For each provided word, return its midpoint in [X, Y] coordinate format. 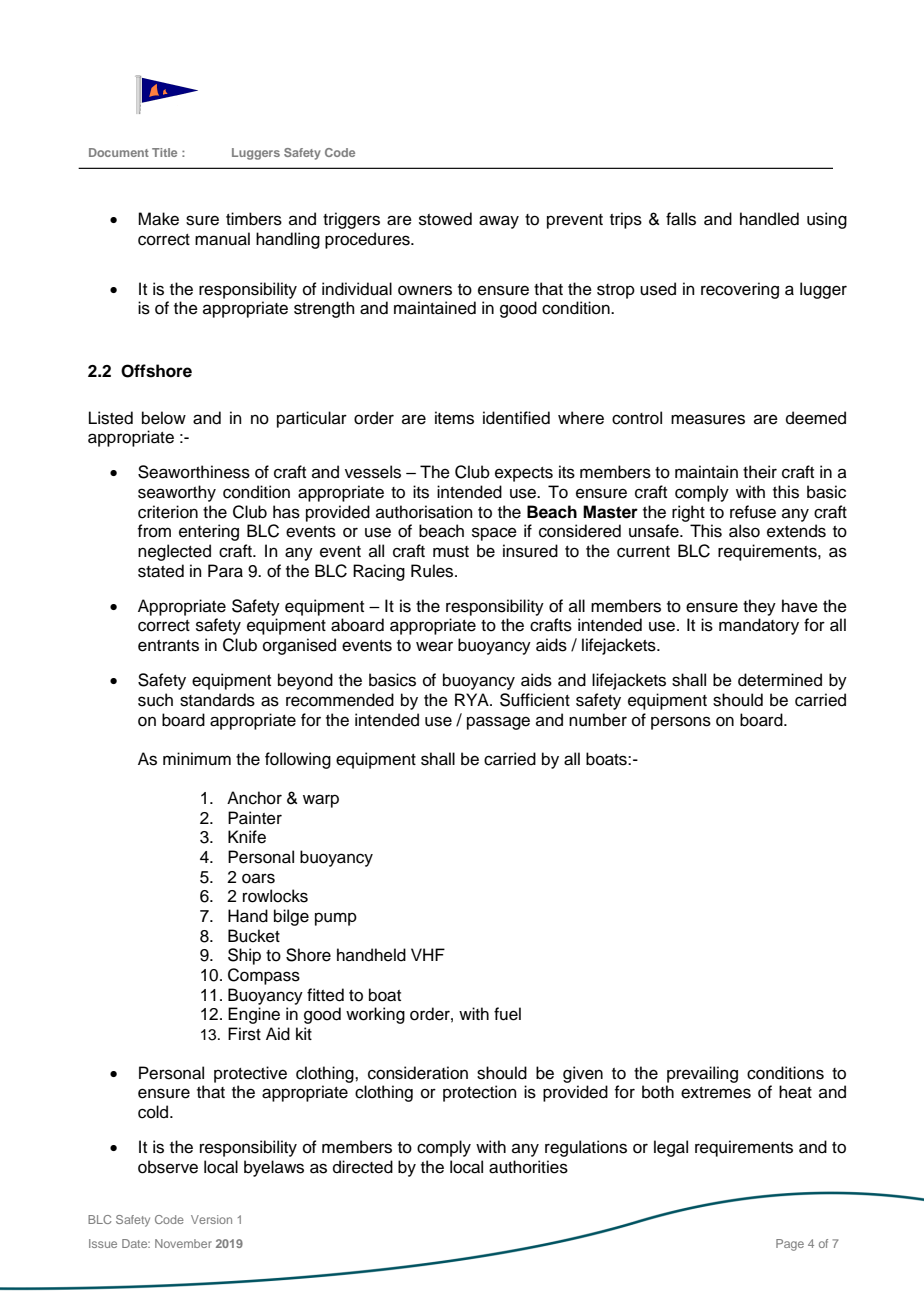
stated [161, 571]
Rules [433, 571]
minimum [197, 759]
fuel [507, 1014]
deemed [816, 418]
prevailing [702, 1074]
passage [498, 723]
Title [164, 152]
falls [681, 219]
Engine [254, 1015]
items [454, 418]
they [759, 607]
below [164, 418]
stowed [445, 219]
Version [211, 1219]
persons [681, 723]
